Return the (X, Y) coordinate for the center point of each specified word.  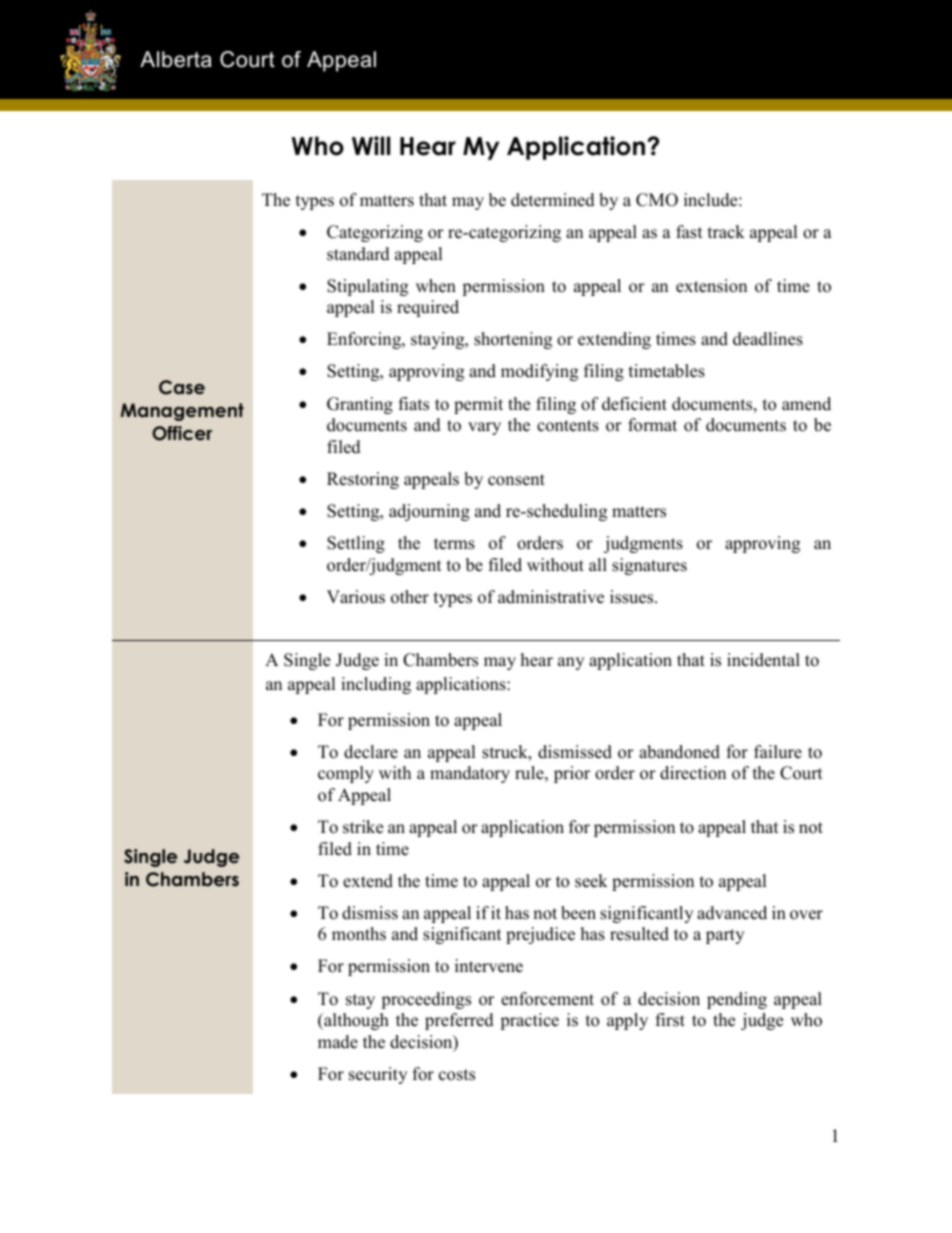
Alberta (176, 59)
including (376, 685)
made (338, 1042)
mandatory (470, 774)
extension (711, 286)
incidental (763, 660)
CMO (657, 200)
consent (516, 480)
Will (371, 145)
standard (358, 254)
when (436, 286)
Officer (182, 433)
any (571, 663)
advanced (732, 913)
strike (363, 827)
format (652, 425)
